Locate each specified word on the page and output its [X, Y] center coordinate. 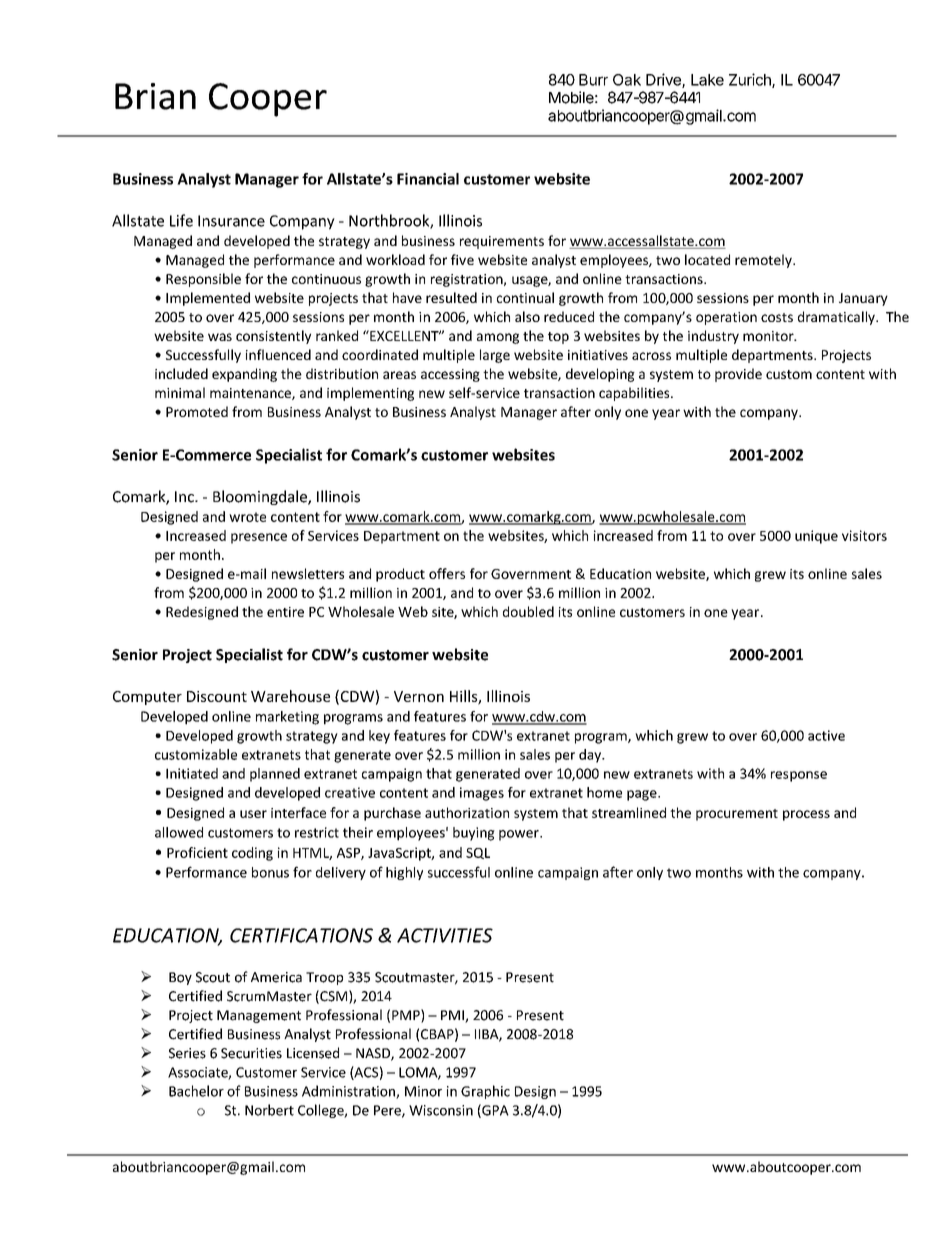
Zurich [751, 80]
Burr [593, 80]
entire [285, 612]
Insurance [231, 221]
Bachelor [196, 1091]
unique [816, 537]
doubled [528, 611]
